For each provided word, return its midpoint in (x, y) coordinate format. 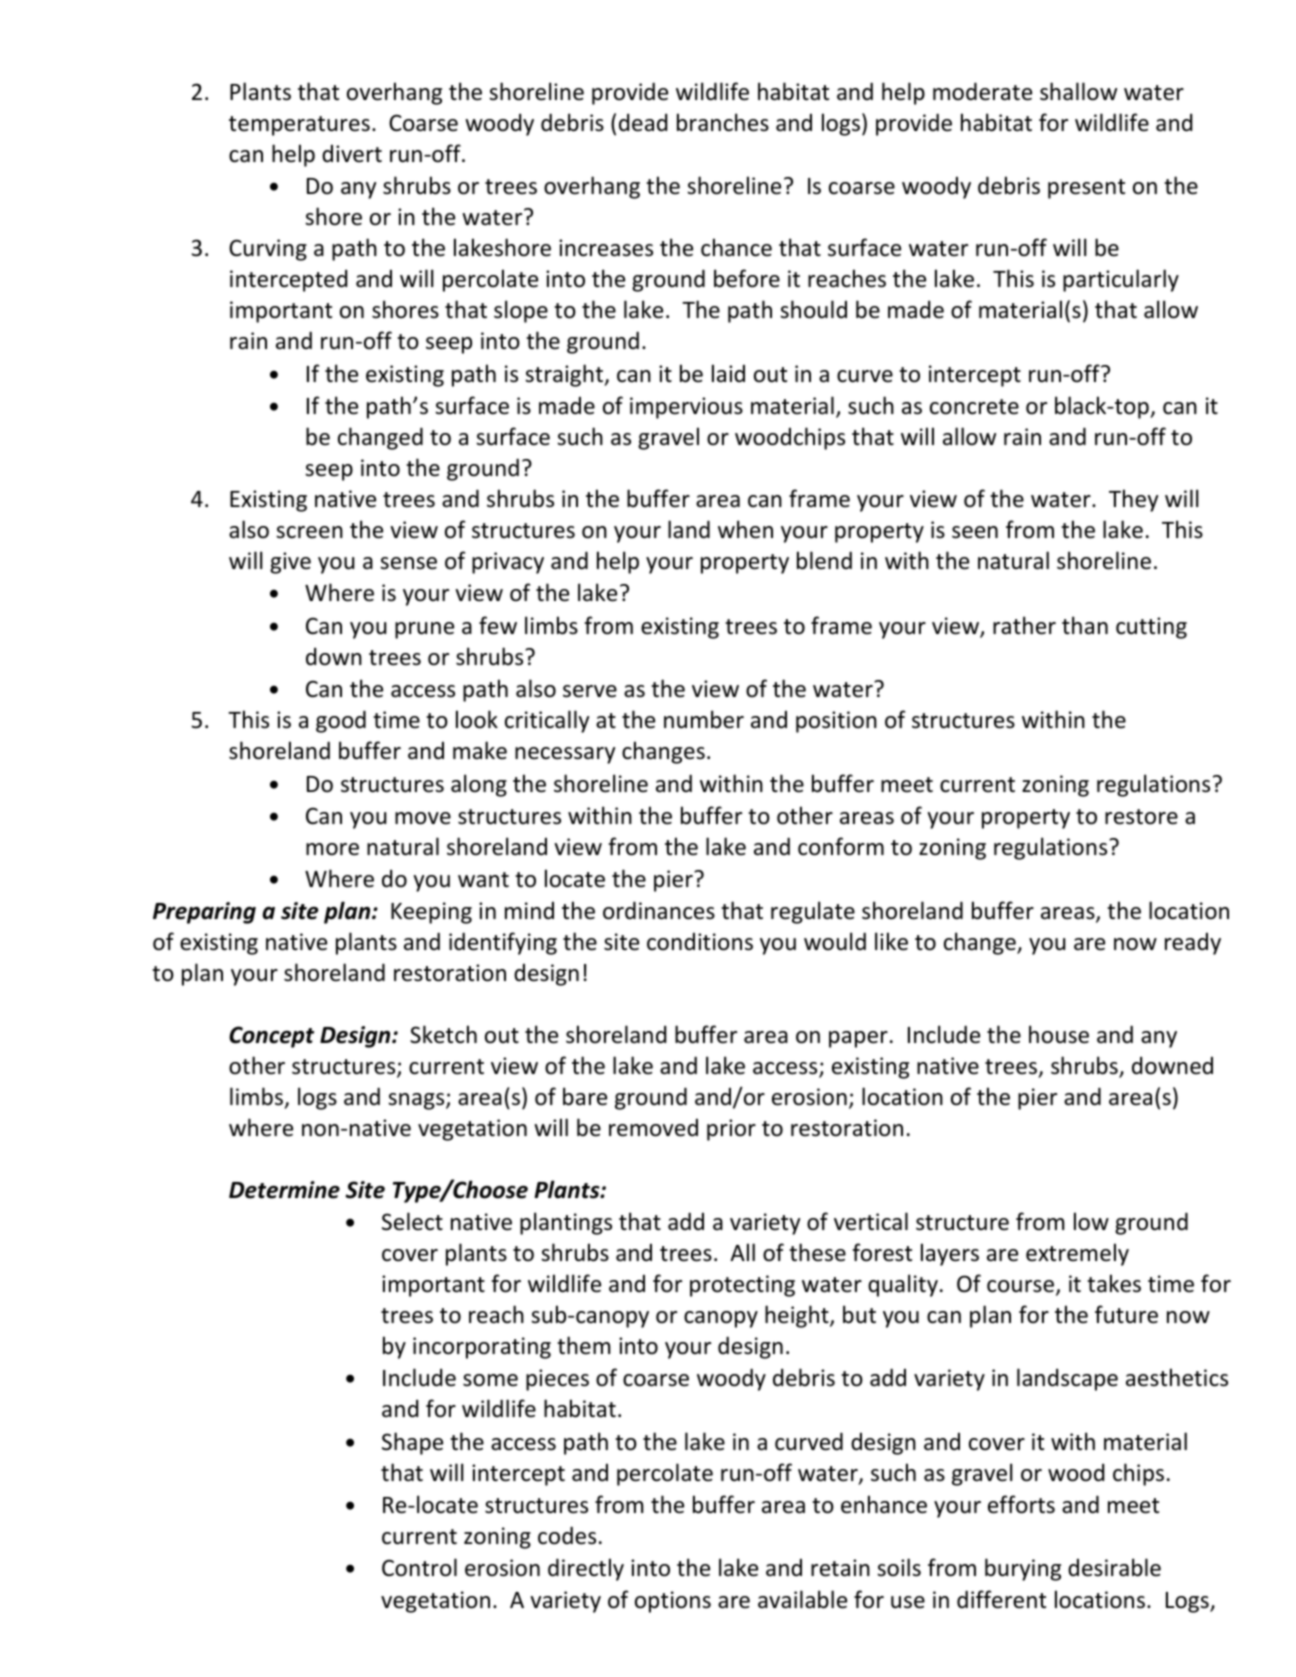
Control (419, 1567)
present (1086, 189)
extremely (1077, 1254)
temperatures (299, 126)
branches (723, 122)
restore (1141, 817)
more (332, 849)
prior (731, 1130)
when (745, 529)
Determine (284, 1190)
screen (309, 532)
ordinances (659, 910)
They (1133, 500)
